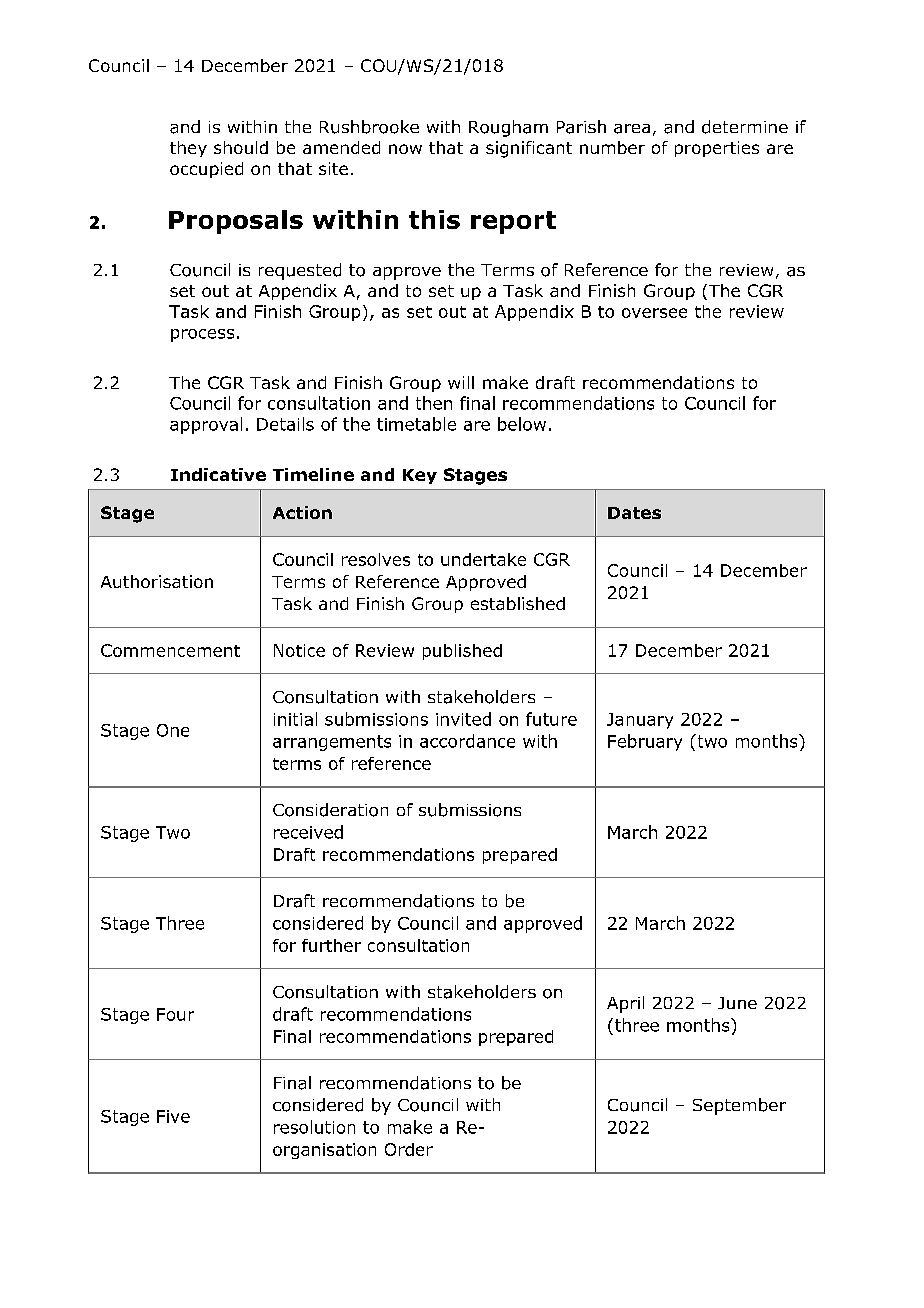 This screenshot has height=1308, width=924. What do you see at coordinates (717, 149) in the screenshot?
I see `properties` at bounding box center [717, 149].
